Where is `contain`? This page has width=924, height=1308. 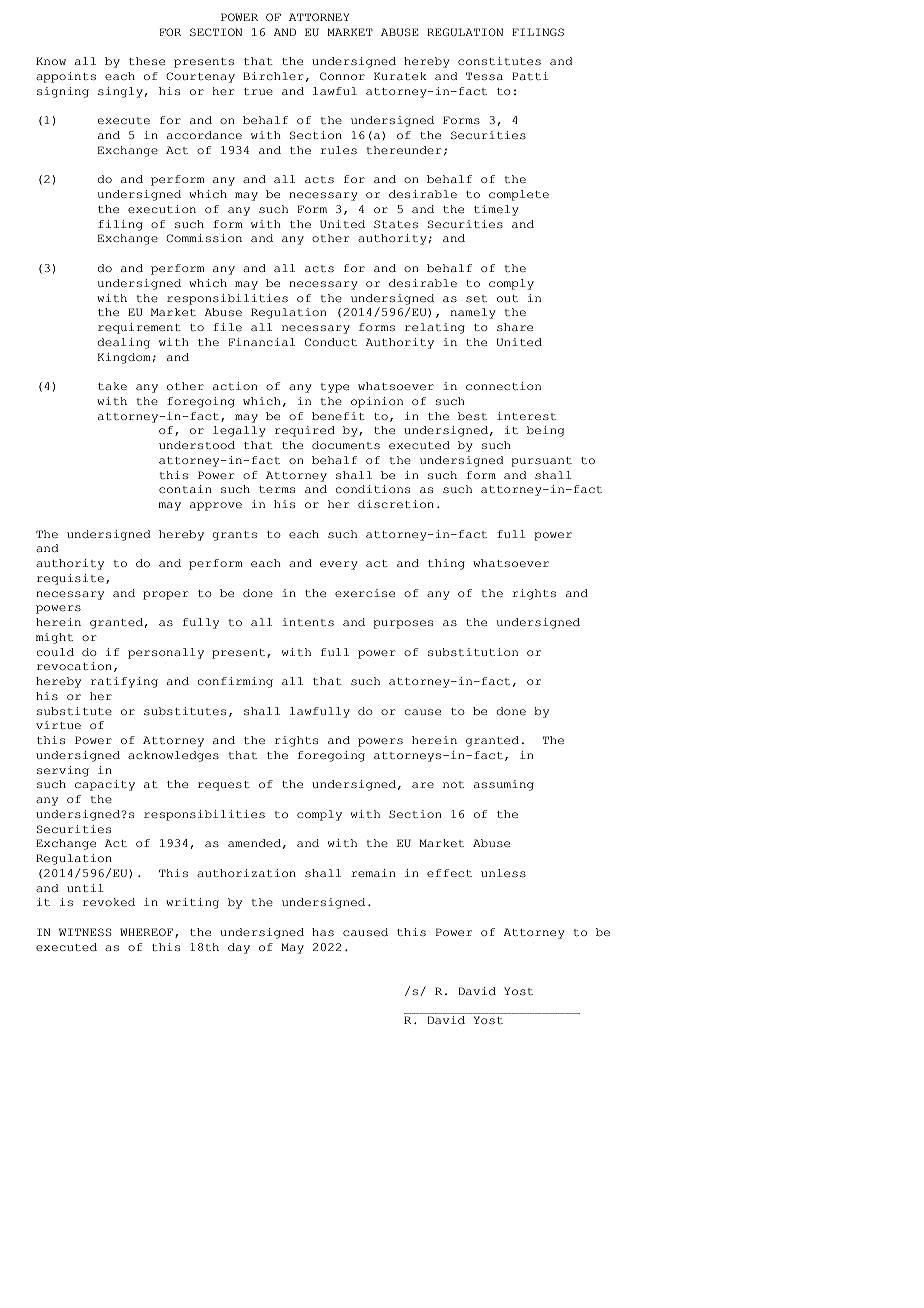
contain is located at coordinates (185, 489).
